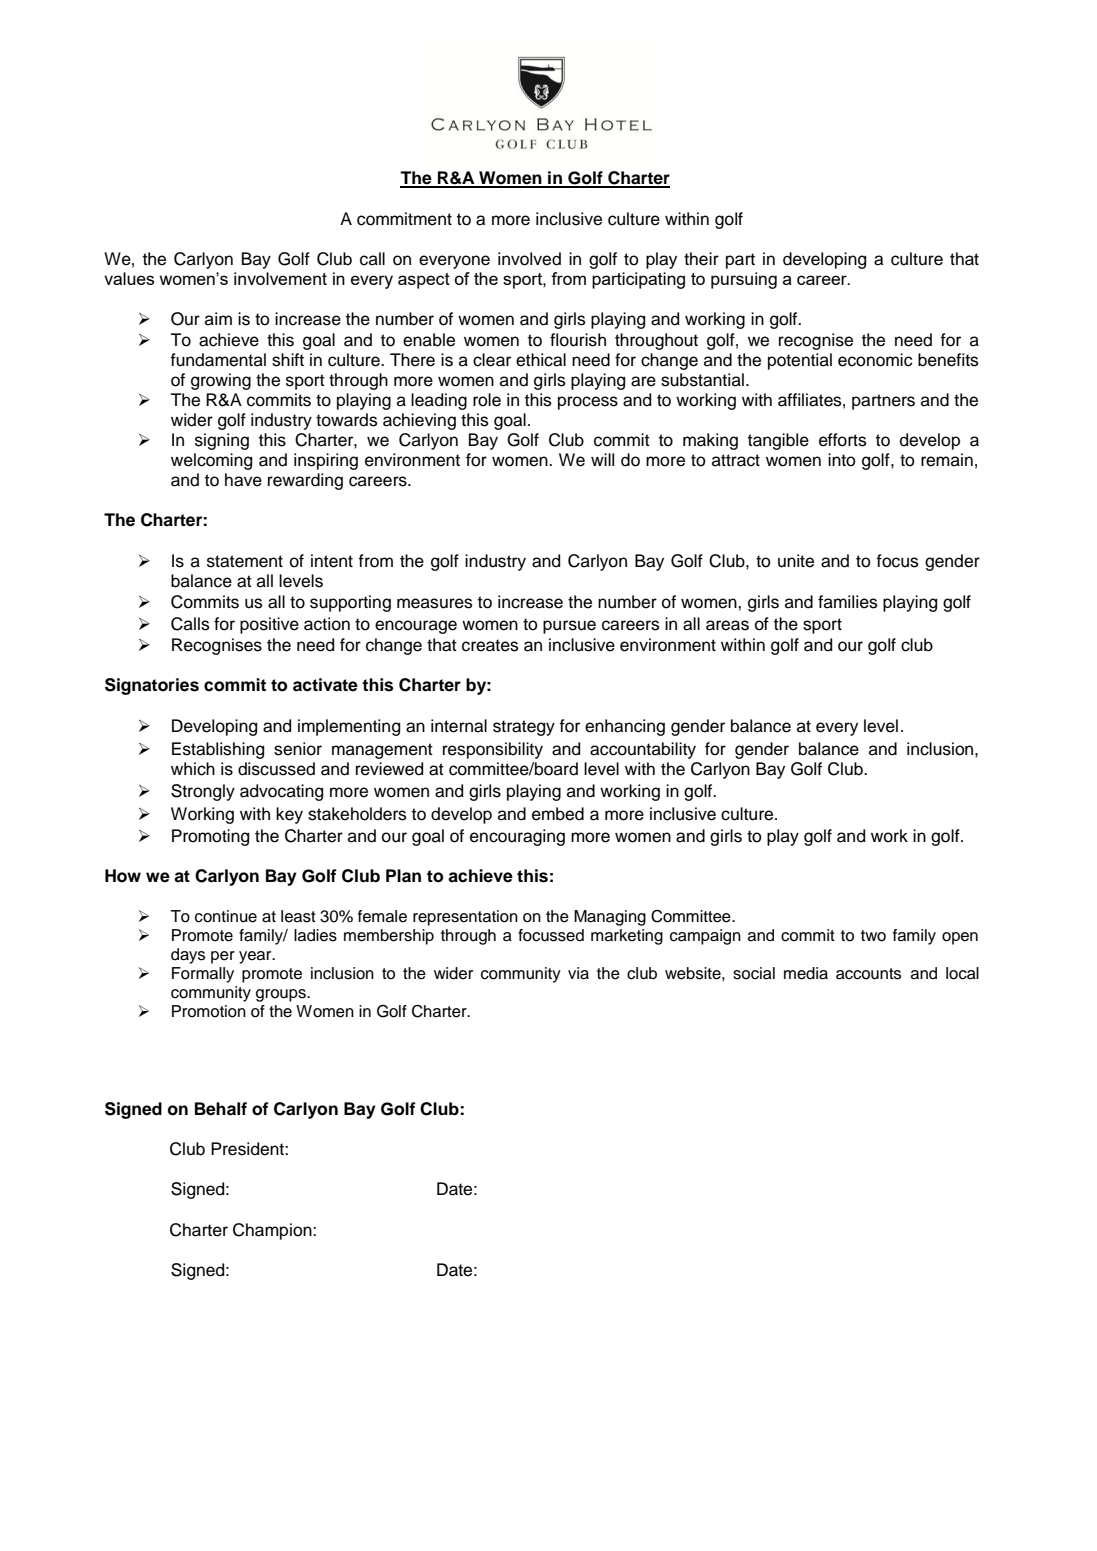 This screenshot has width=1097, height=1551. What do you see at coordinates (643, 750) in the screenshot?
I see `accountability` at bounding box center [643, 750].
